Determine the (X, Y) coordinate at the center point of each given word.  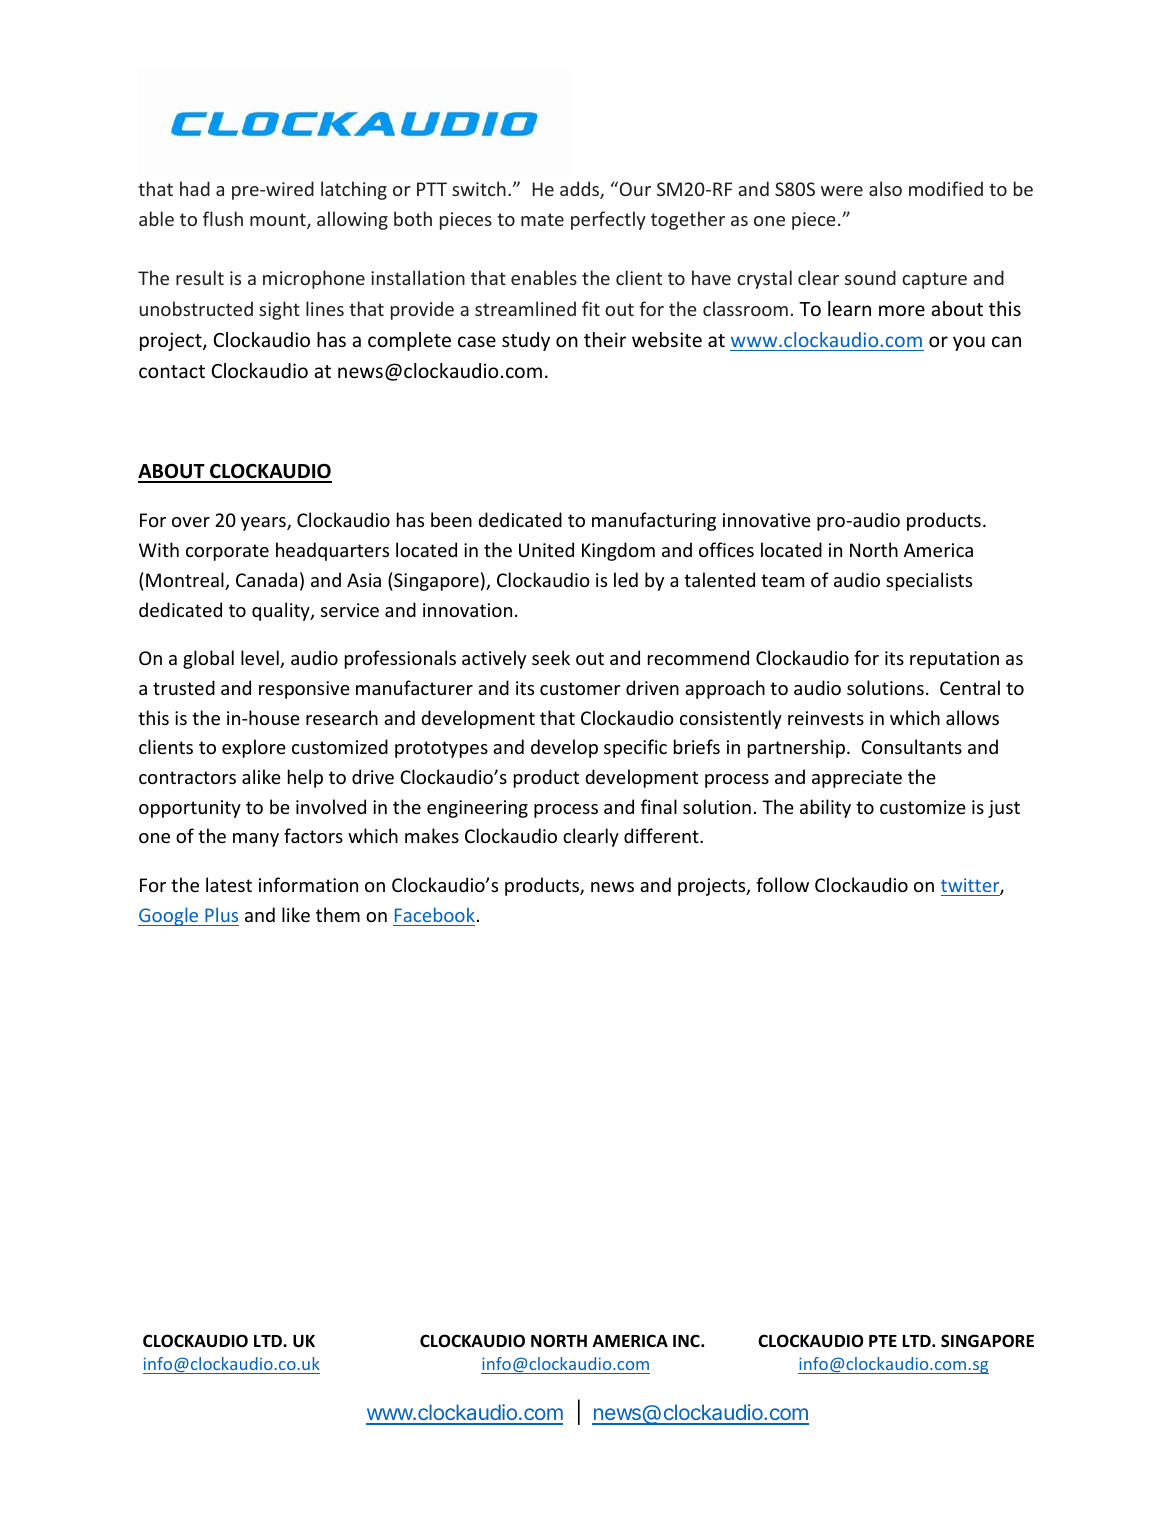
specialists (929, 581)
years (264, 524)
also (885, 188)
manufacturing (654, 521)
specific (635, 748)
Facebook (435, 914)
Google (169, 916)
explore (254, 748)
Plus (221, 914)
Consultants (911, 746)
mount (279, 221)
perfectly (608, 220)
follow (782, 884)
